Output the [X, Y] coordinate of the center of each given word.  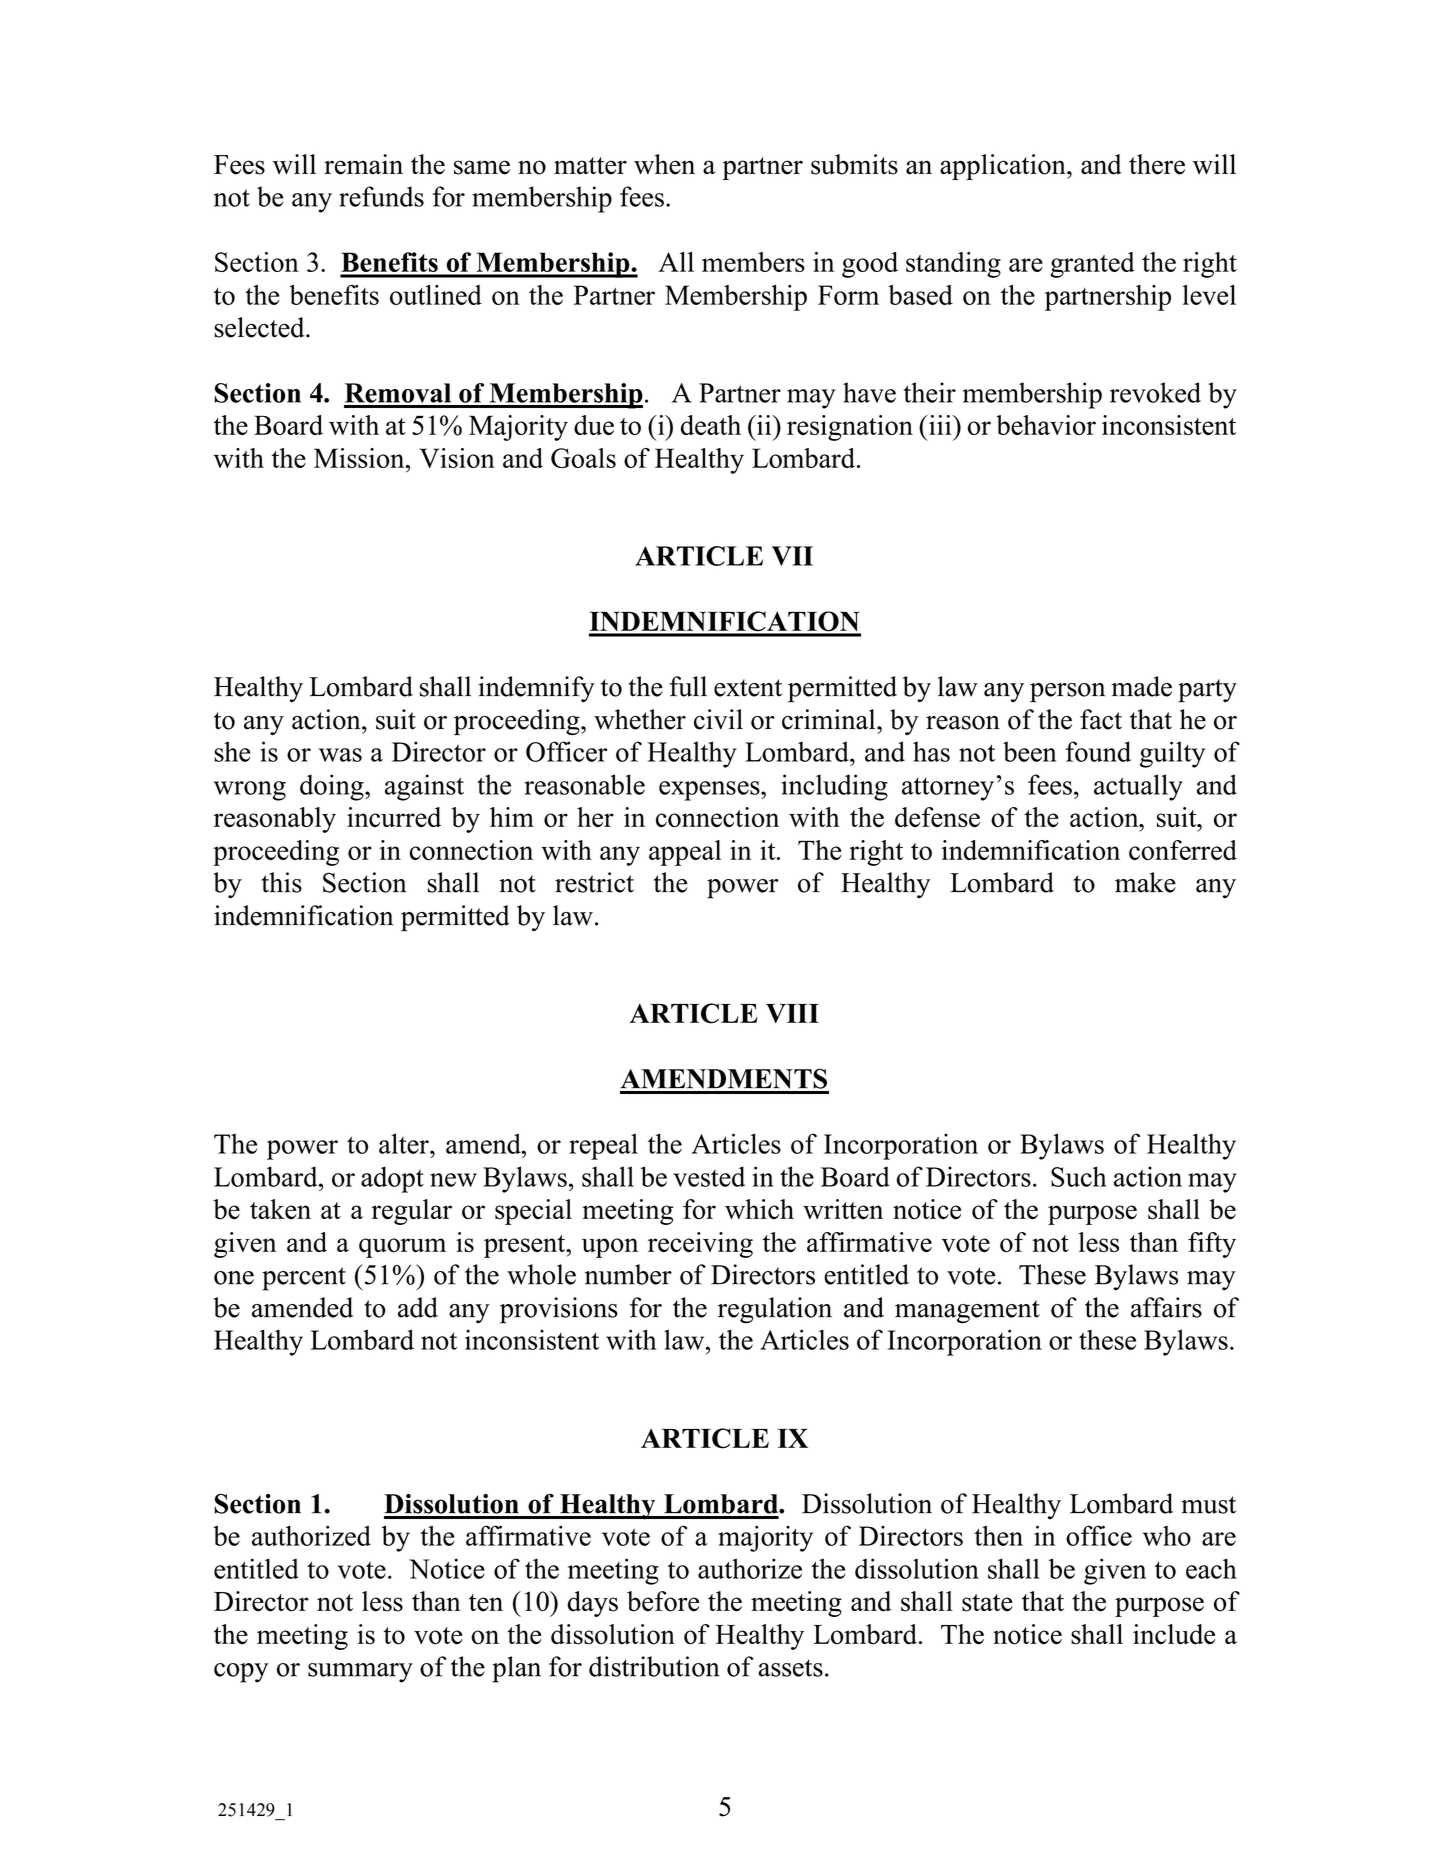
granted [1092, 265]
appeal [685, 853]
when [664, 164]
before [663, 1601]
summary [360, 1673]
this [281, 882]
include [1174, 1634]
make [1145, 882]
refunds [381, 196]
